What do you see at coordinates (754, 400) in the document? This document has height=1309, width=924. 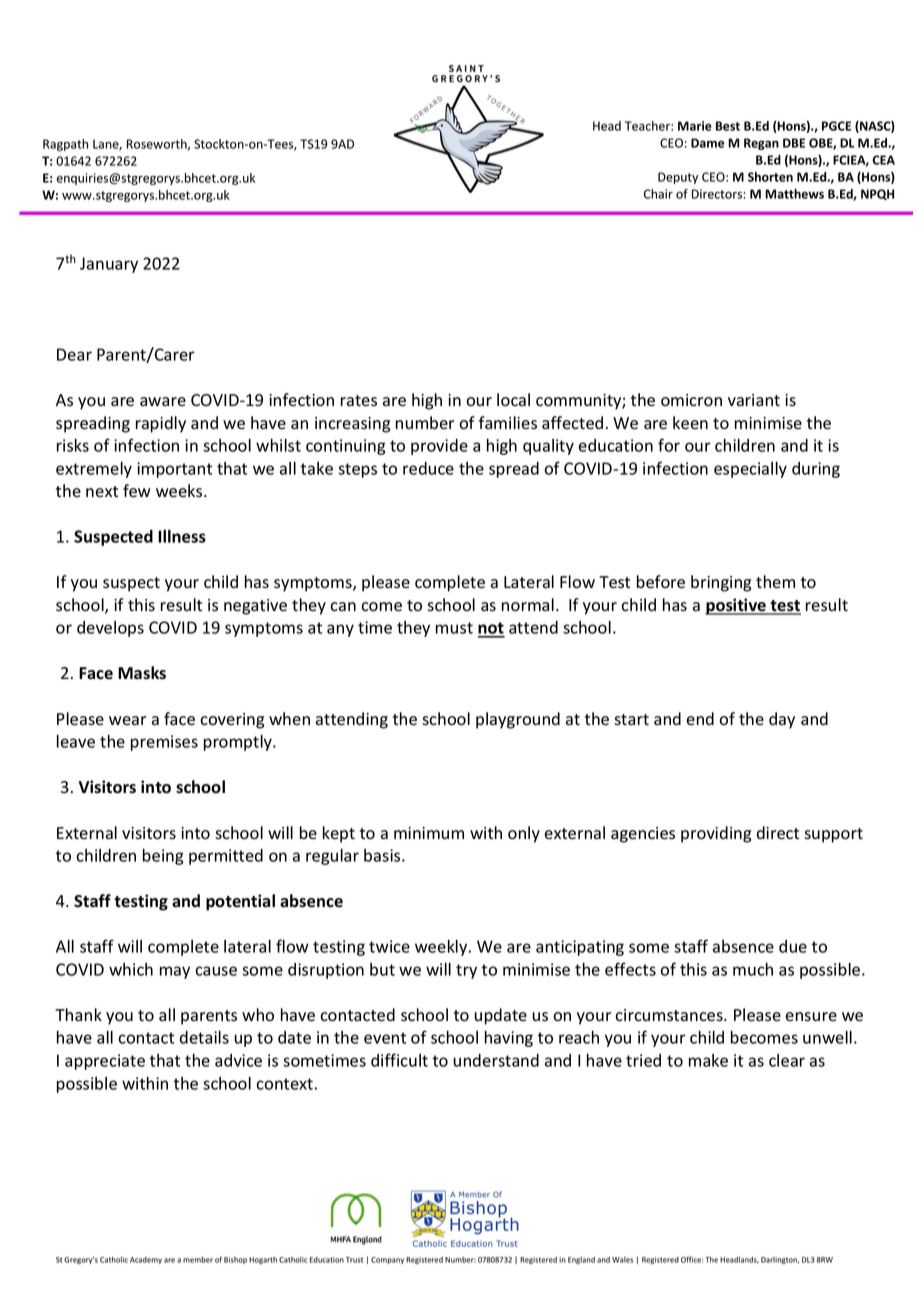 I see `variant` at bounding box center [754, 400].
